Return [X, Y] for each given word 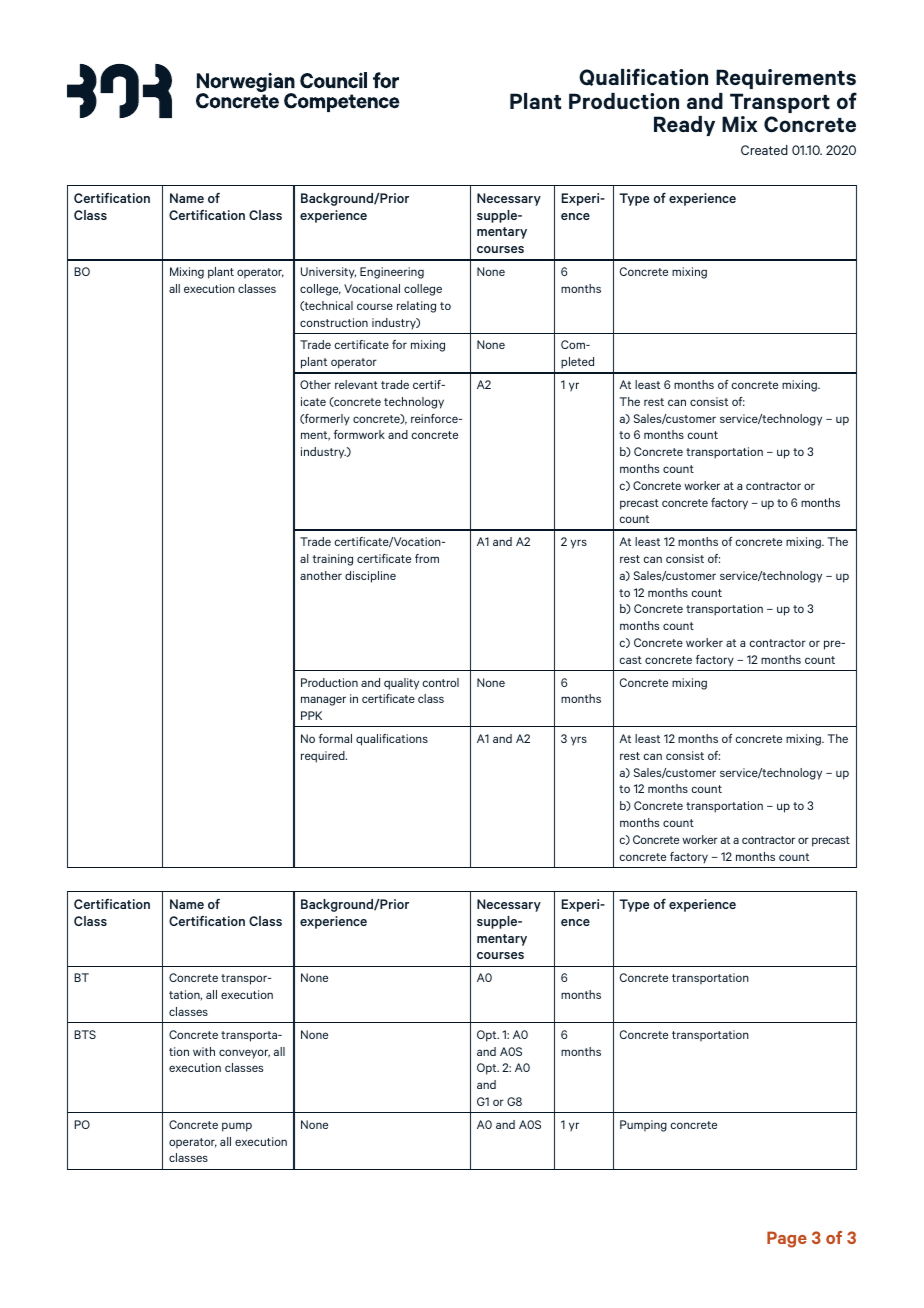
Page [787, 1239]
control [441, 682]
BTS [85, 1034]
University [328, 273]
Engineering [392, 273]
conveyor [244, 1054]
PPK [311, 715]
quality [401, 684]
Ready [684, 126]
